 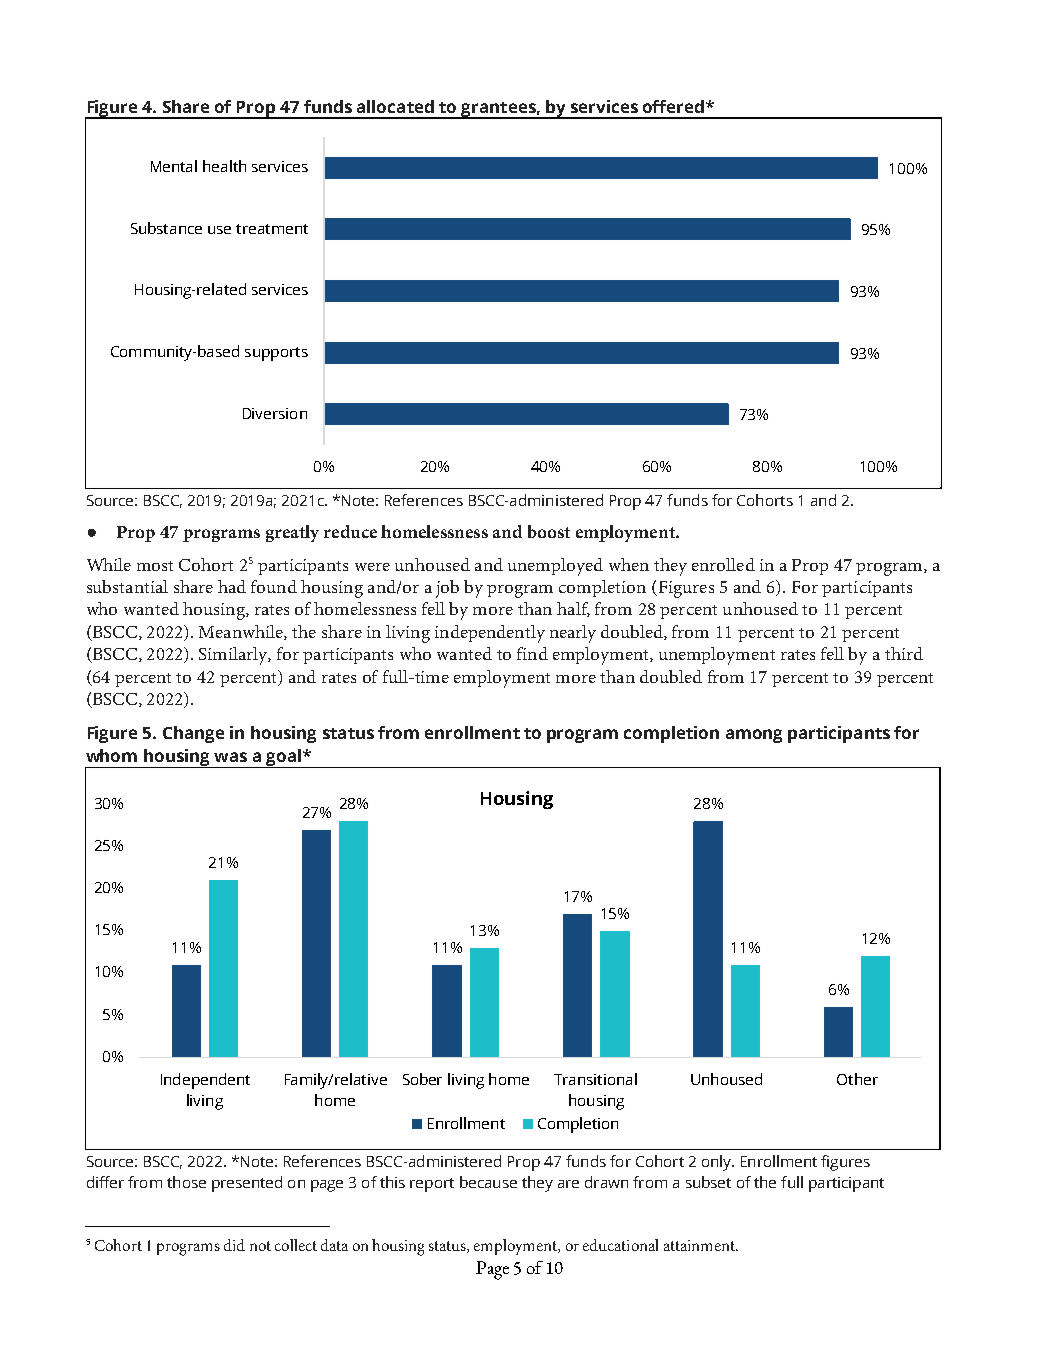 I want to click on greatly, so click(x=292, y=533).
